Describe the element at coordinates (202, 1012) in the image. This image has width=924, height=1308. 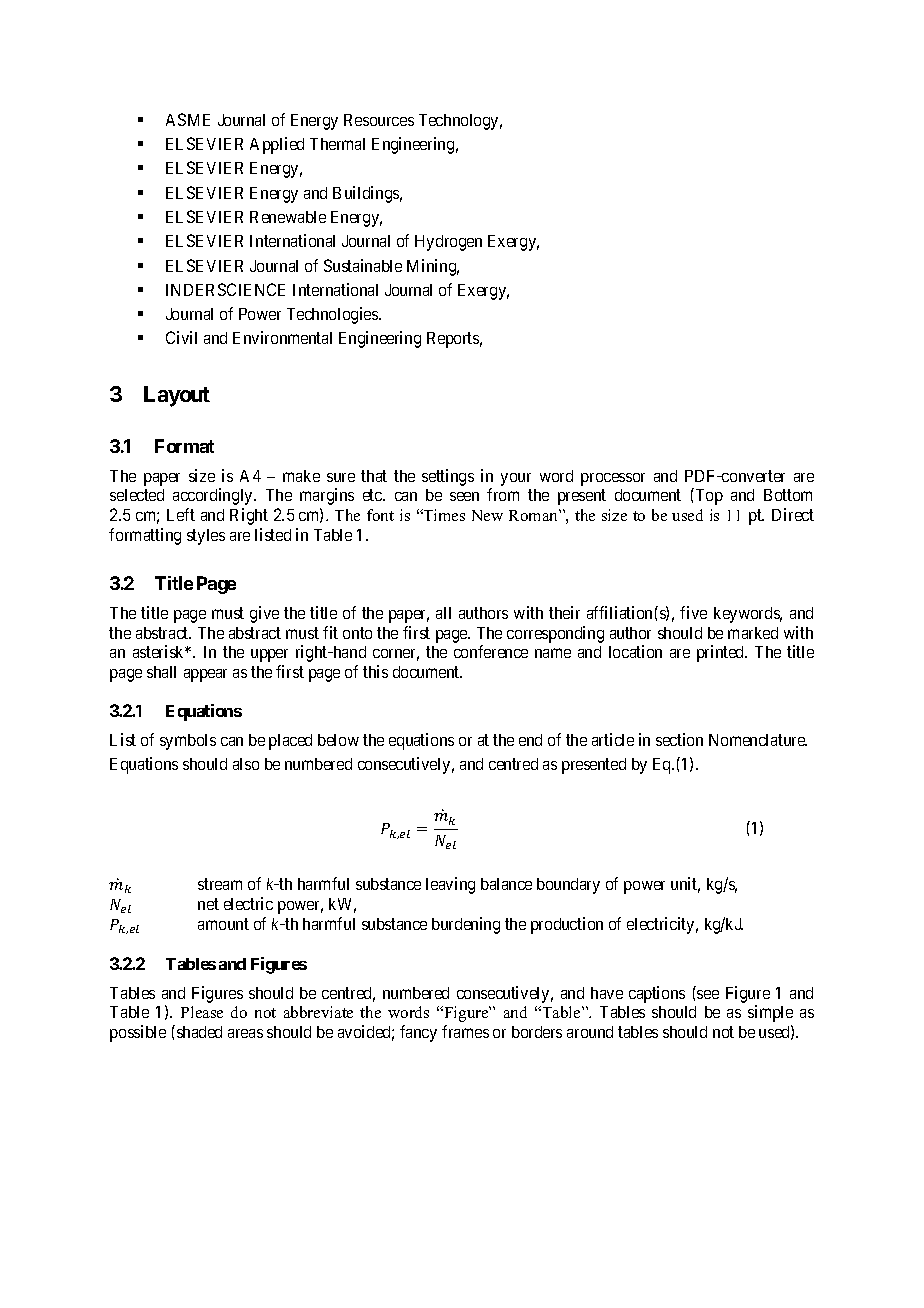
I see `Please` at that location.
